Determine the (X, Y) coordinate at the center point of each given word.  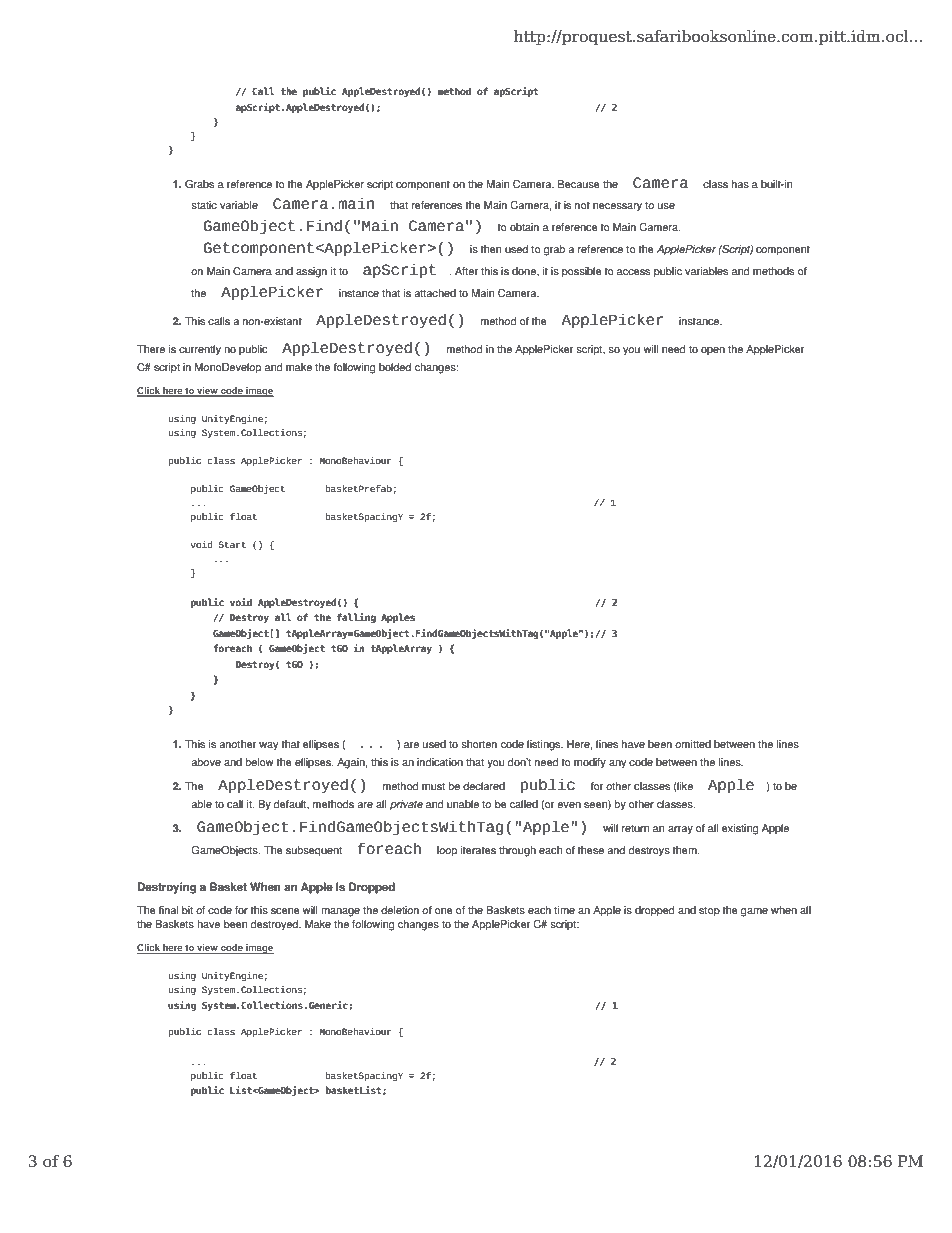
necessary (617, 207)
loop (447, 851)
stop (709, 911)
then (490, 249)
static (204, 205)
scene (285, 911)
